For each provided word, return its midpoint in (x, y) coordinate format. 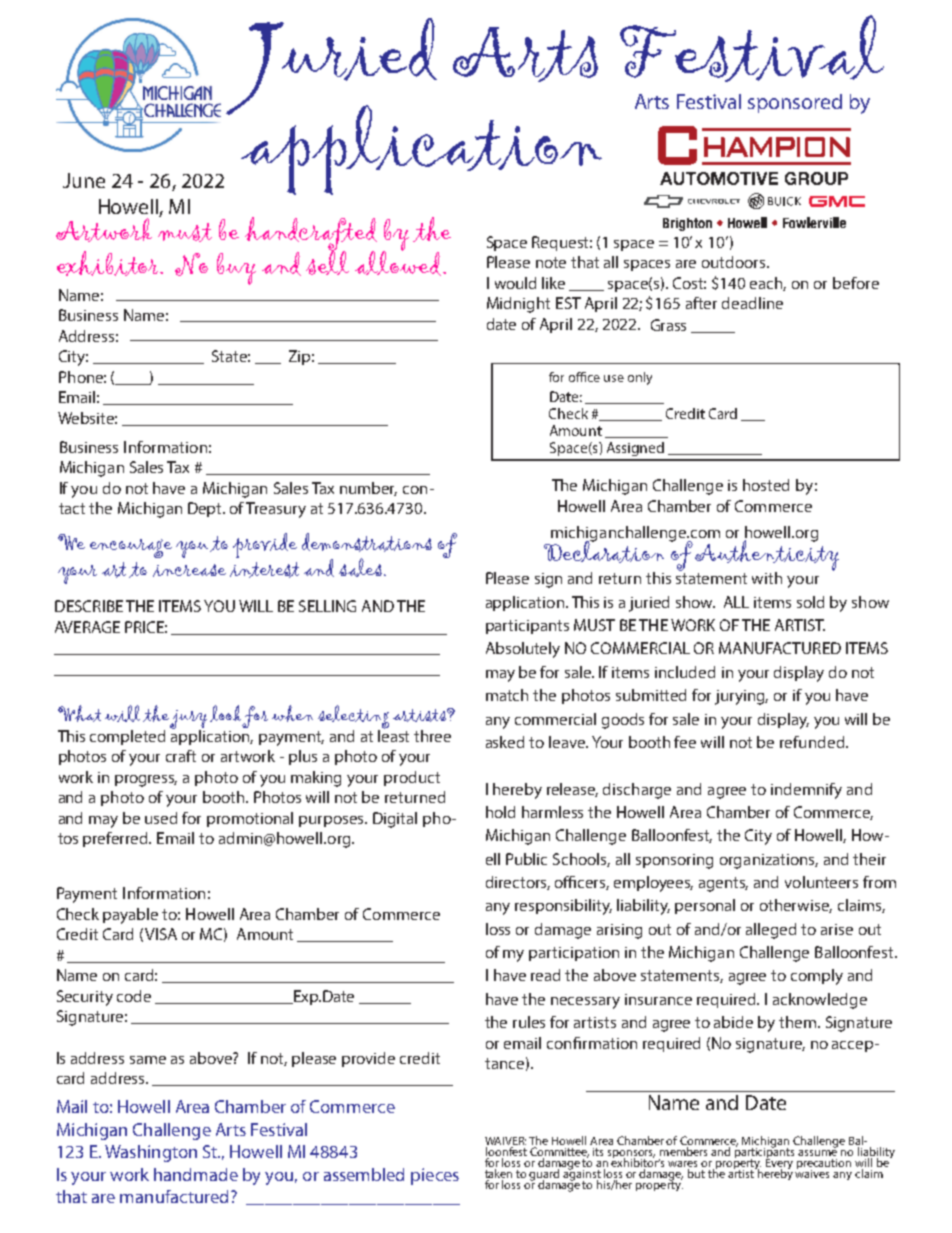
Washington (151, 1153)
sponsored (795, 103)
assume (817, 1153)
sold (810, 602)
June (84, 180)
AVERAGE (87, 627)
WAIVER (505, 1142)
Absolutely (523, 650)
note (551, 262)
